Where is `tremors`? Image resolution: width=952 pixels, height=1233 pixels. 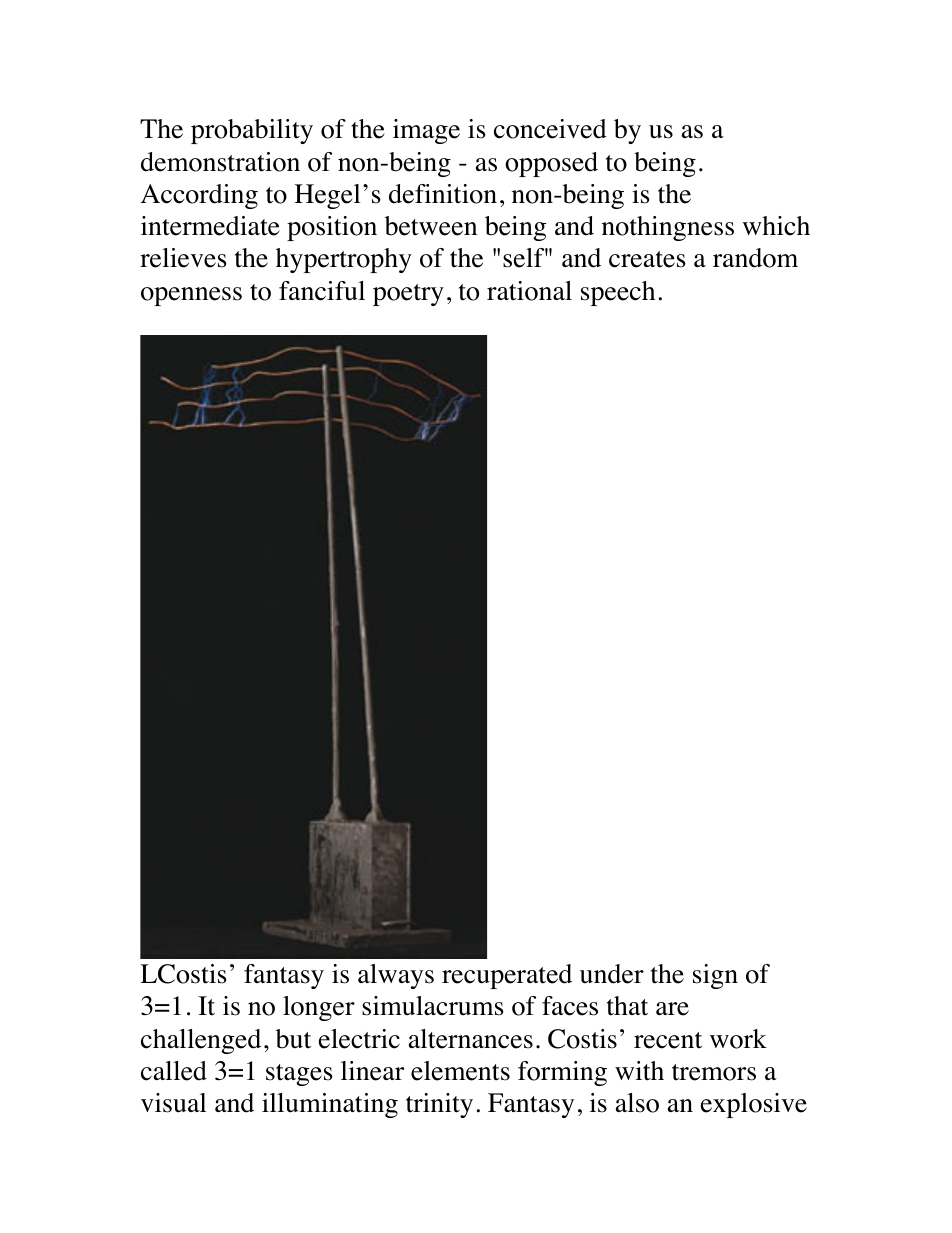 tremors is located at coordinates (714, 1072).
